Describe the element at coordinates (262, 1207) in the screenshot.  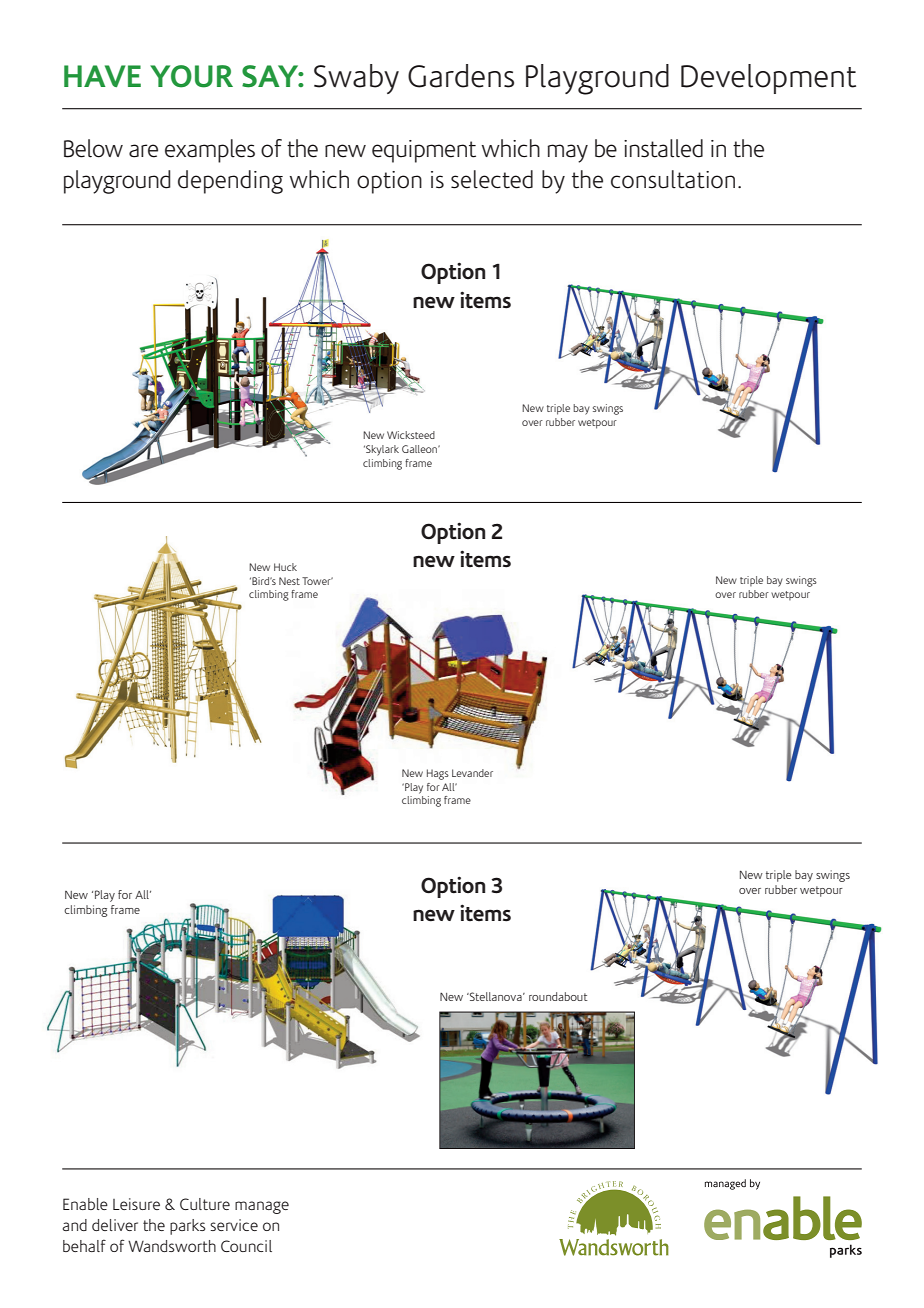
I see `manage` at that location.
